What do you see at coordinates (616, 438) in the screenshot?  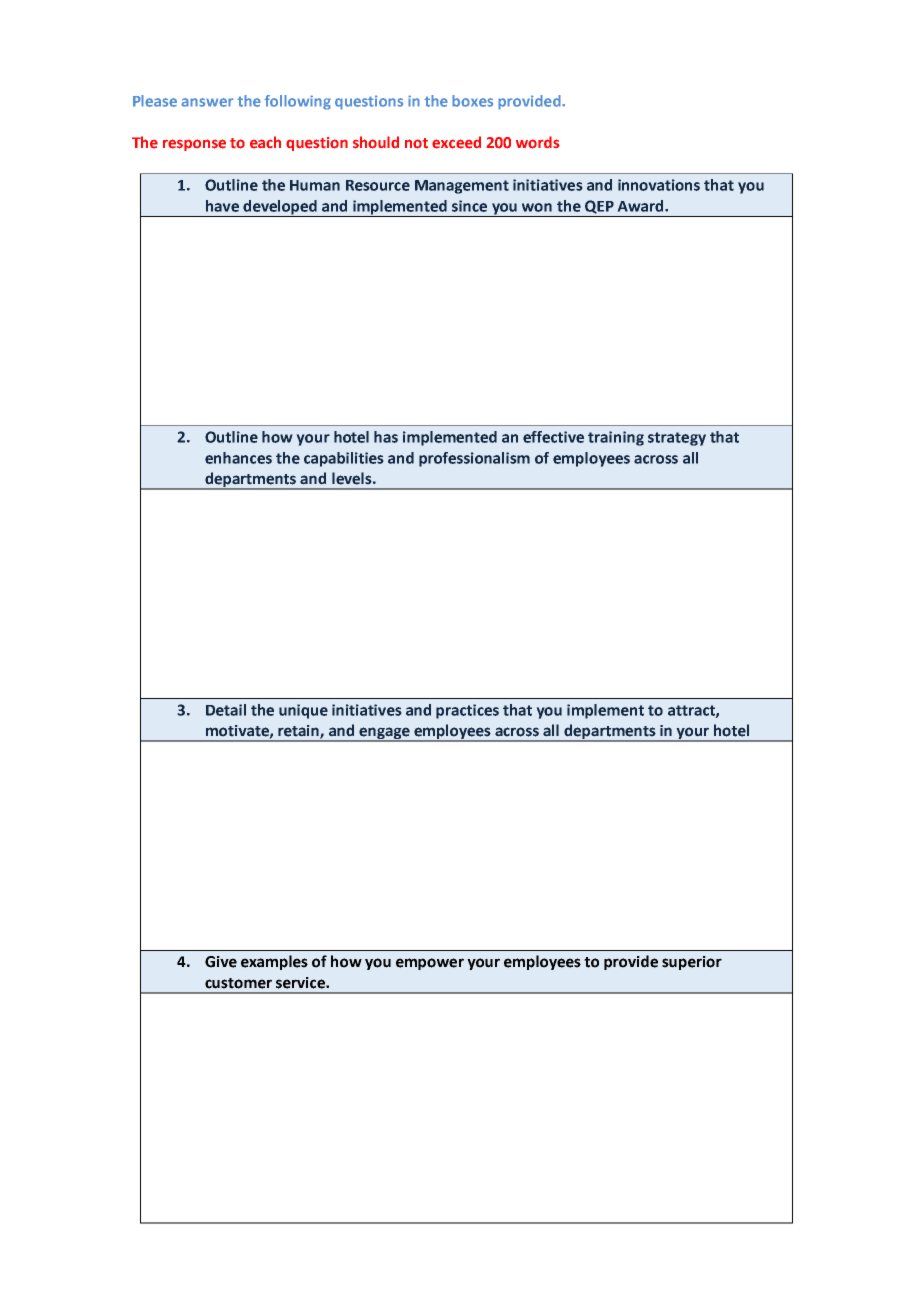 I see `training` at bounding box center [616, 438].
